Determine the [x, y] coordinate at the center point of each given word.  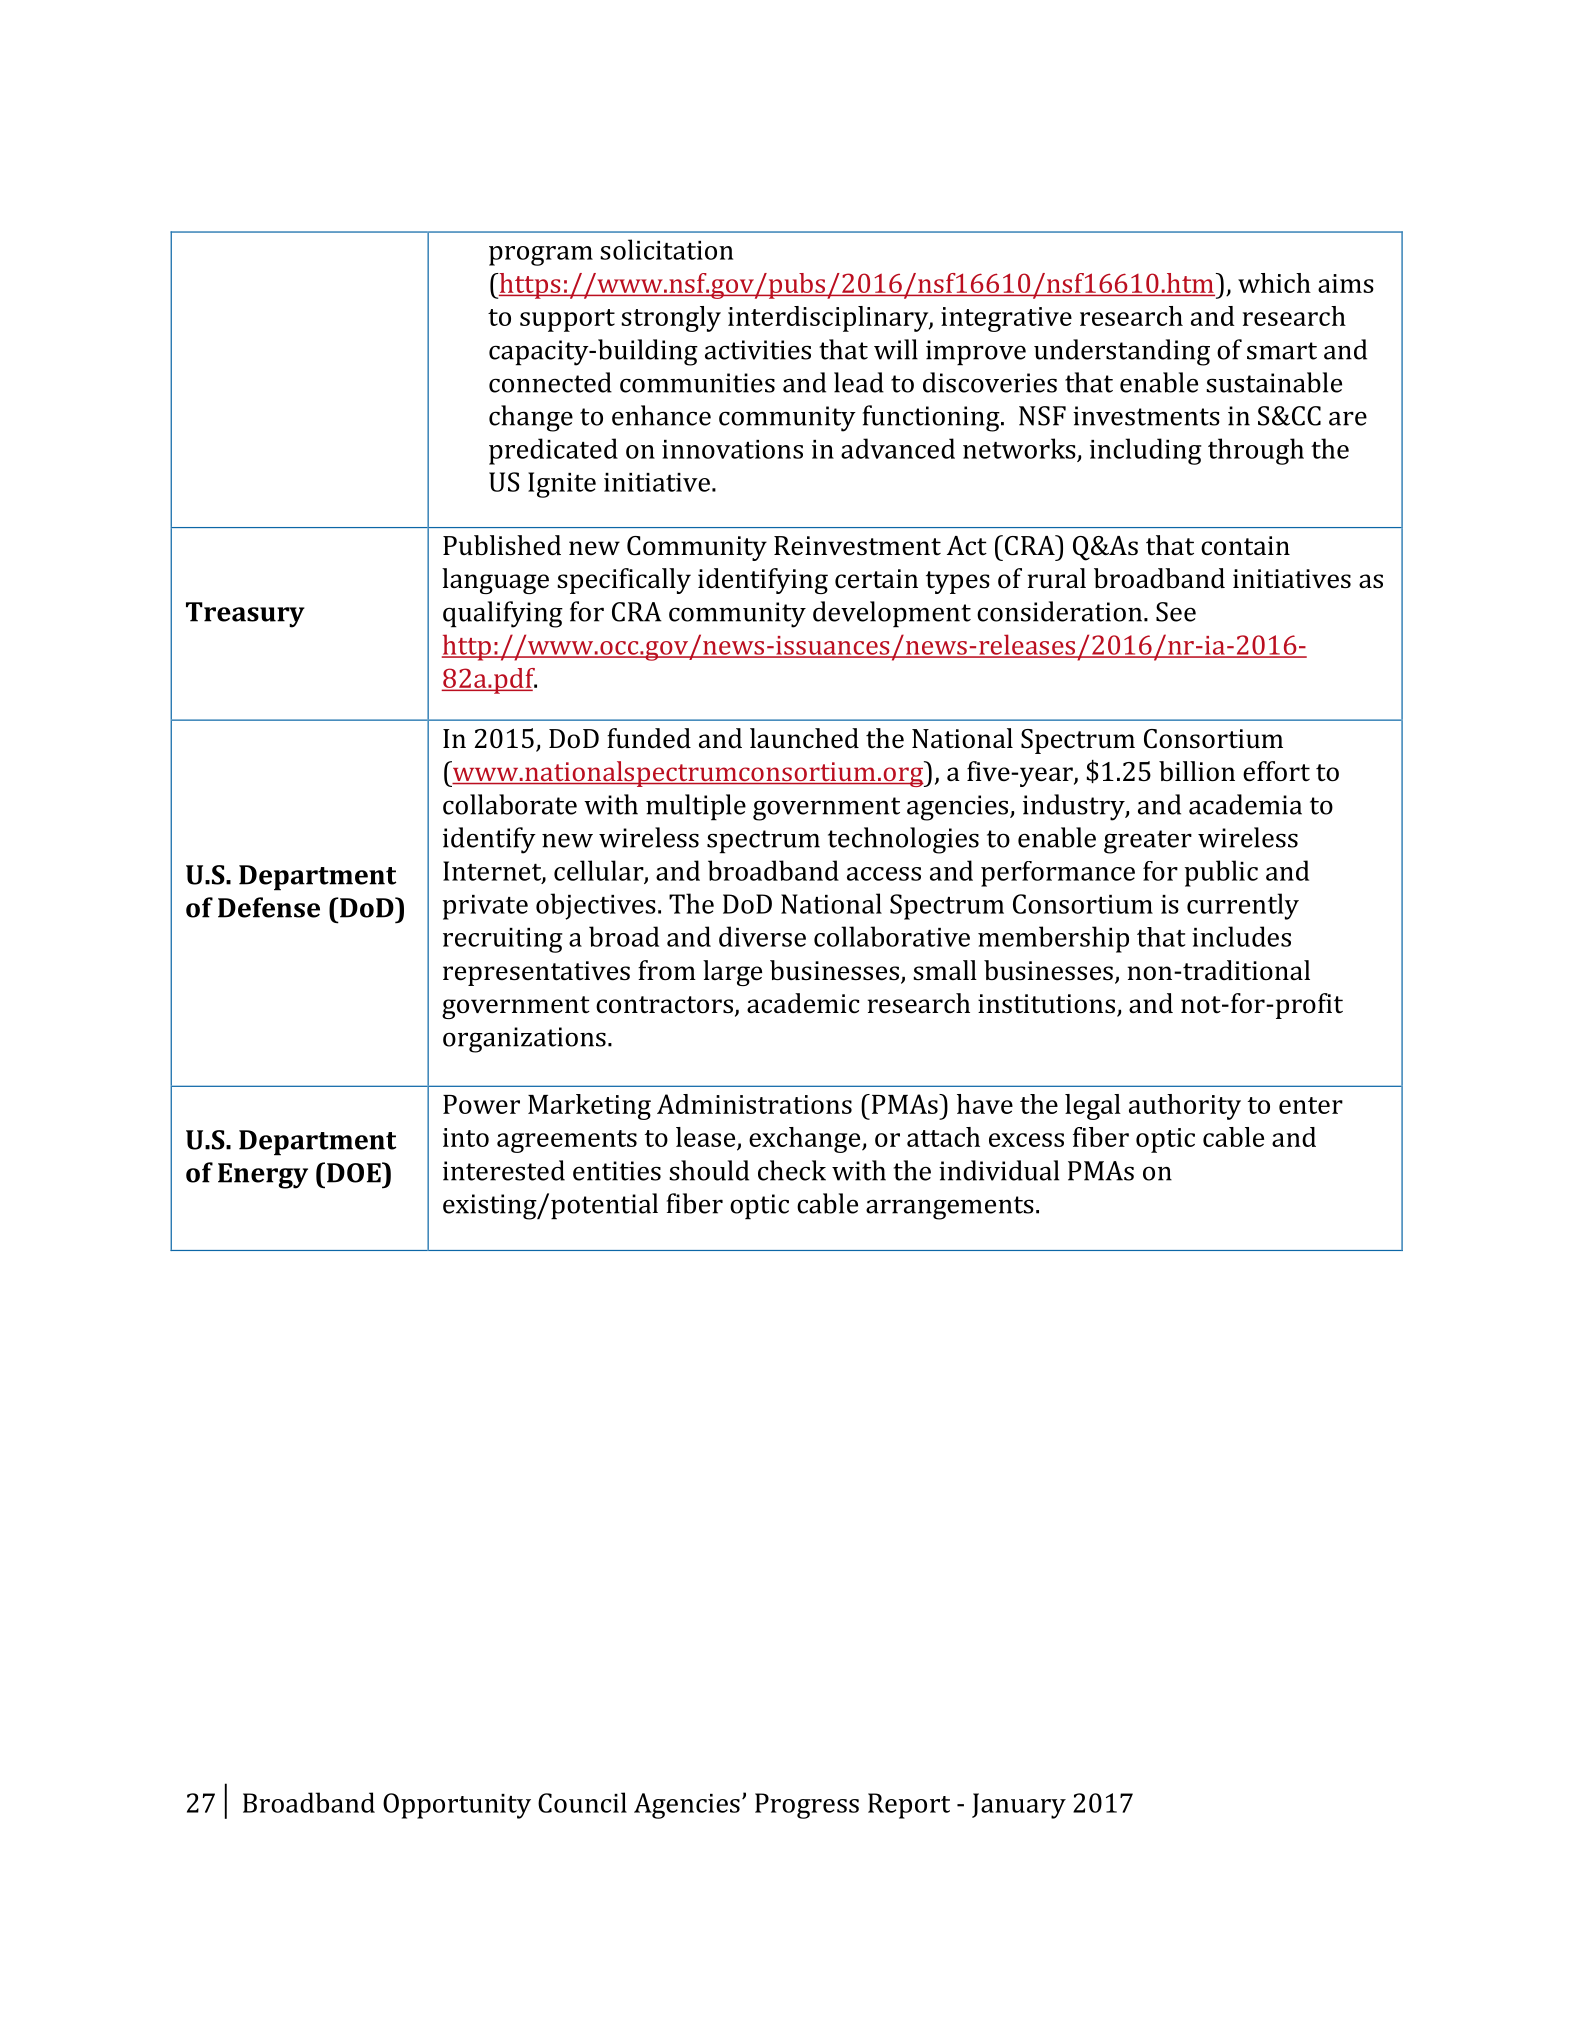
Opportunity [457, 1806]
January [1019, 1806]
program [541, 256]
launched [804, 738]
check [792, 1170]
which [1274, 283]
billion [1197, 771]
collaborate [510, 804]
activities [758, 350]
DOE [355, 1172]
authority [1185, 1107]
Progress [807, 1806]
